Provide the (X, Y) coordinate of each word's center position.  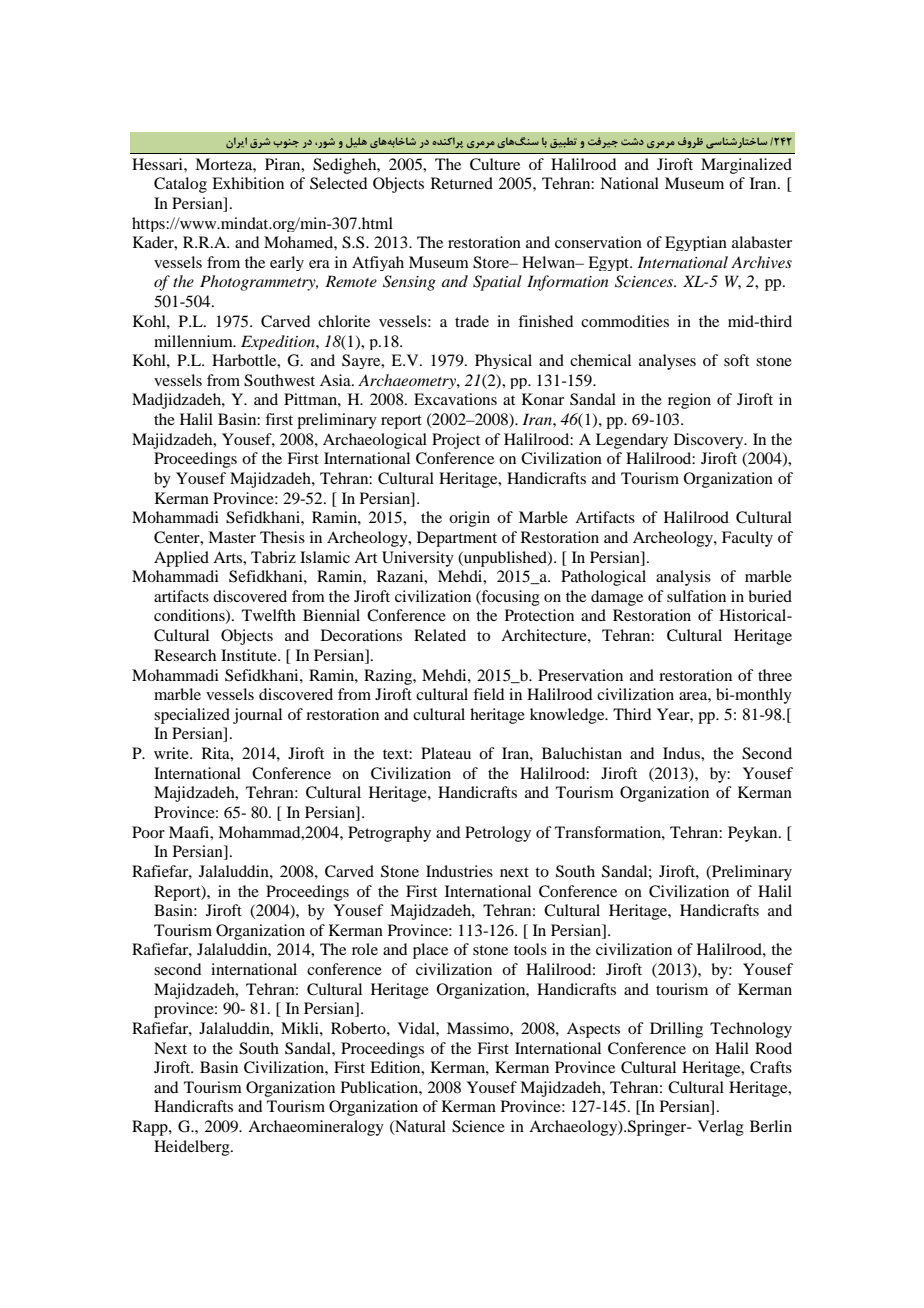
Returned (462, 183)
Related (440, 635)
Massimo (479, 1028)
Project (456, 441)
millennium (194, 341)
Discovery (710, 441)
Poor (148, 832)
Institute (250, 655)
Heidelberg (193, 1148)
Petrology (498, 834)
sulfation (696, 596)
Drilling (676, 1030)
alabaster (762, 242)
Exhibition (248, 183)
